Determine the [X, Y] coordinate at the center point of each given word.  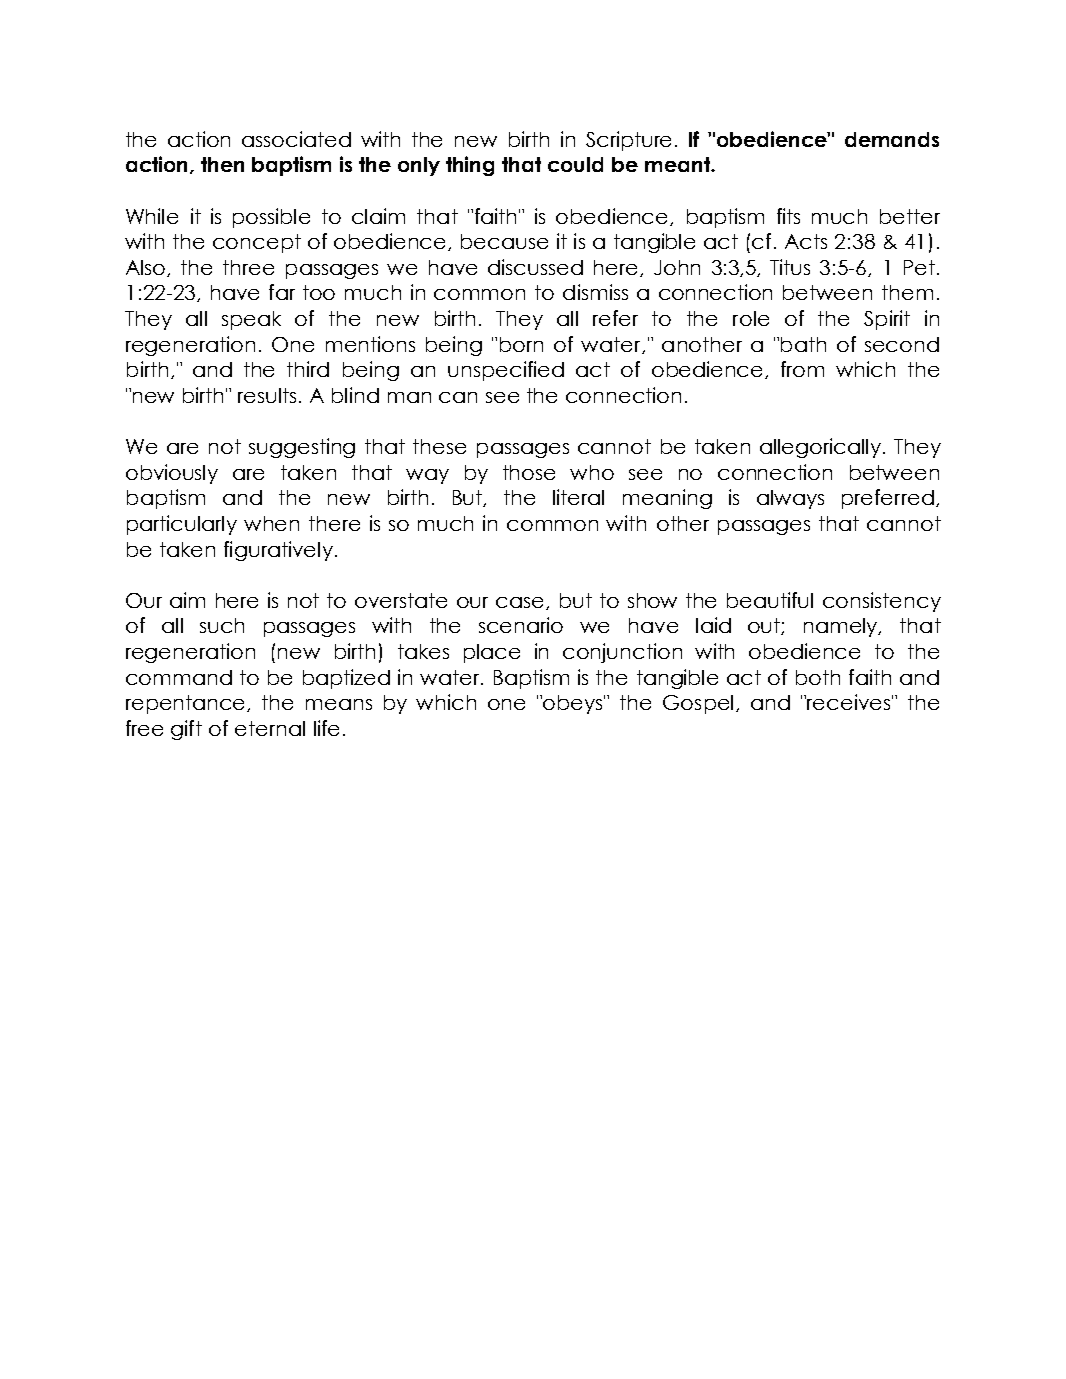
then [222, 164]
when [271, 523]
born [521, 344]
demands [892, 139]
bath [803, 344]
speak [251, 320]
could [575, 164]
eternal [270, 728]
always [790, 499]
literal [578, 497]
